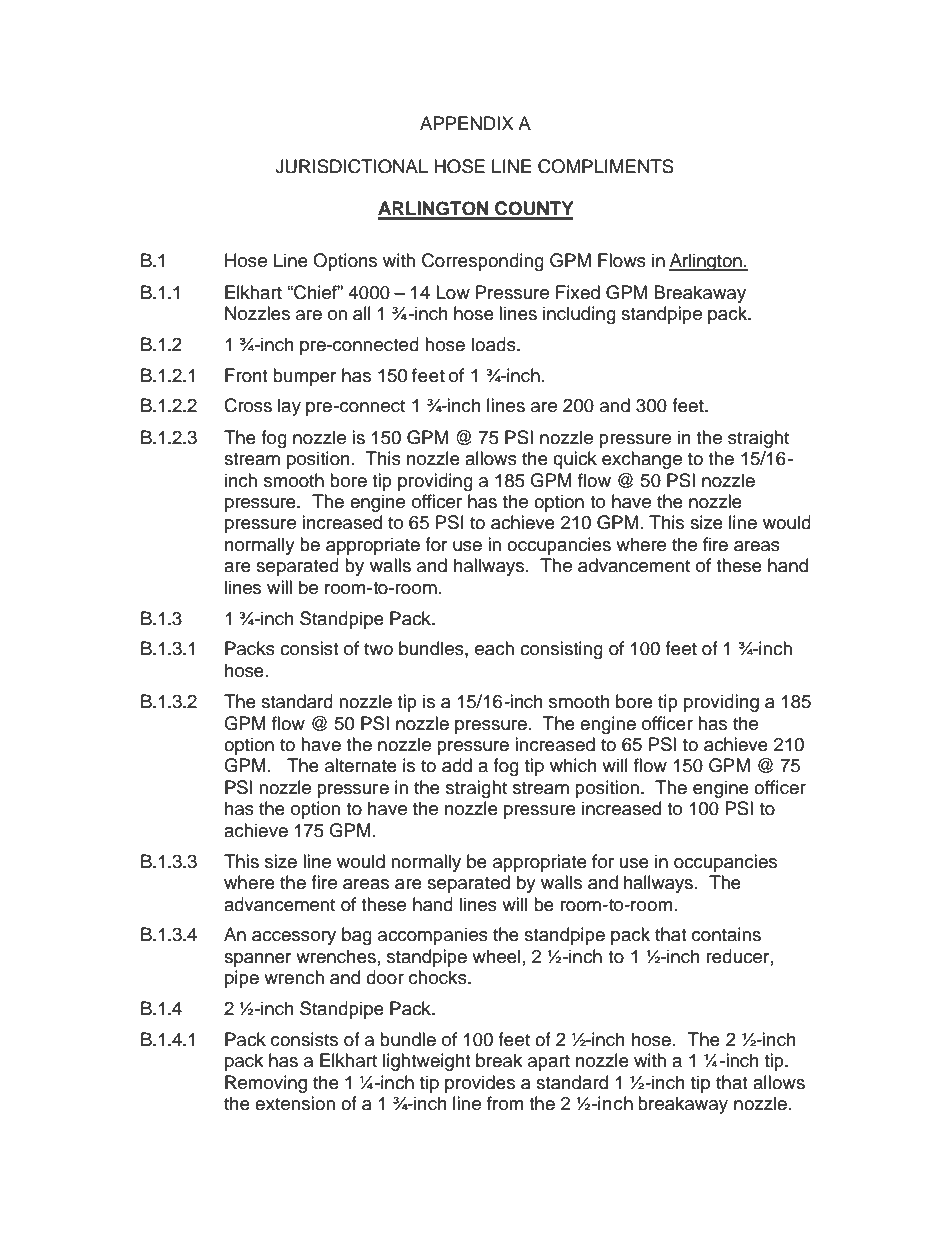 The image size is (952, 1233). Describe the element at coordinates (573, 765) in the screenshot. I see `which` at that location.
